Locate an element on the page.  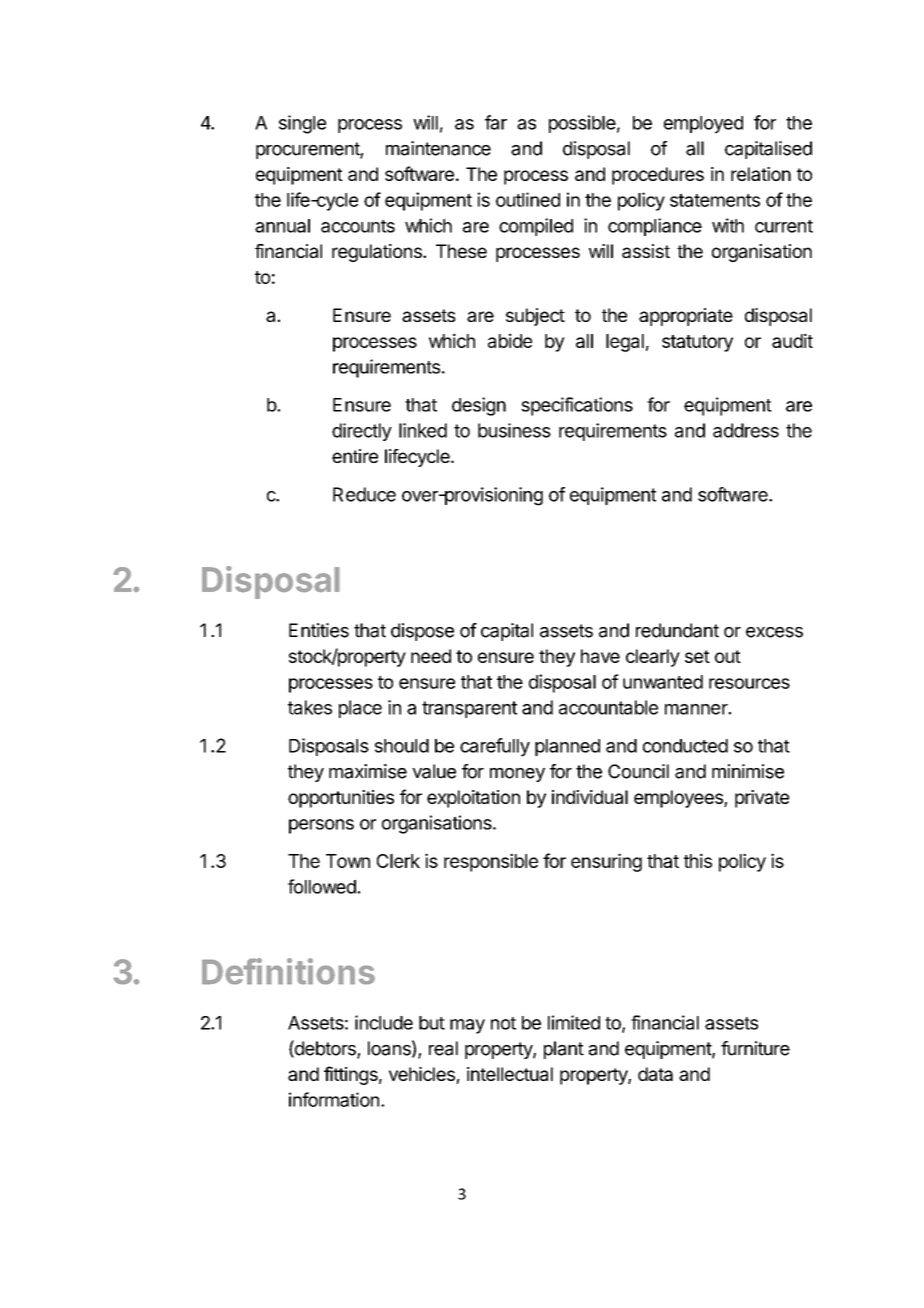
procurement is located at coordinates (308, 150).
